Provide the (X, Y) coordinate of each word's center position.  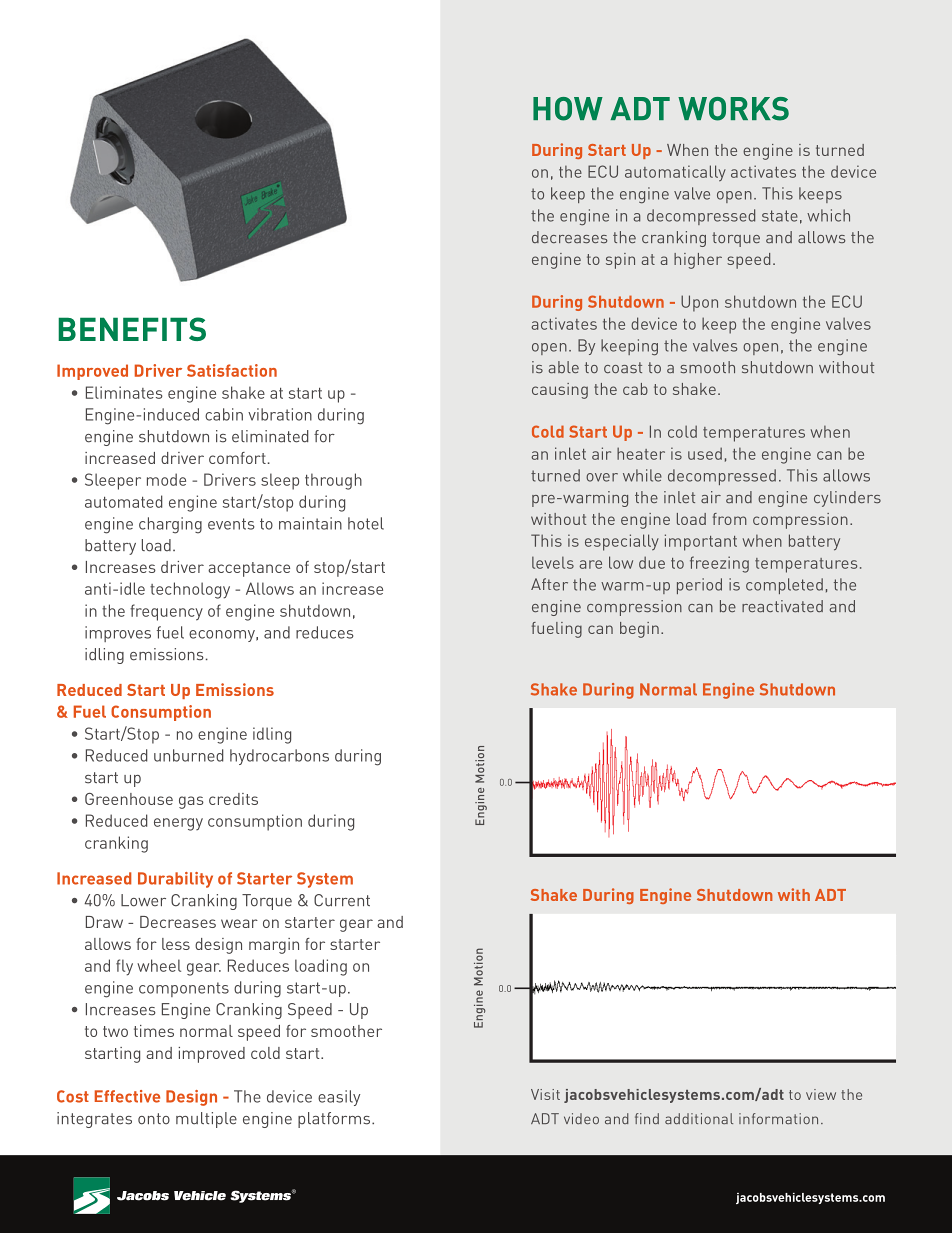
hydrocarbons (279, 757)
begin (639, 630)
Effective (127, 1096)
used (705, 453)
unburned (189, 755)
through (333, 481)
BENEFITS (132, 329)
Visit (545, 1094)
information (778, 1118)
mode (166, 479)
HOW (568, 109)
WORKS (733, 109)
